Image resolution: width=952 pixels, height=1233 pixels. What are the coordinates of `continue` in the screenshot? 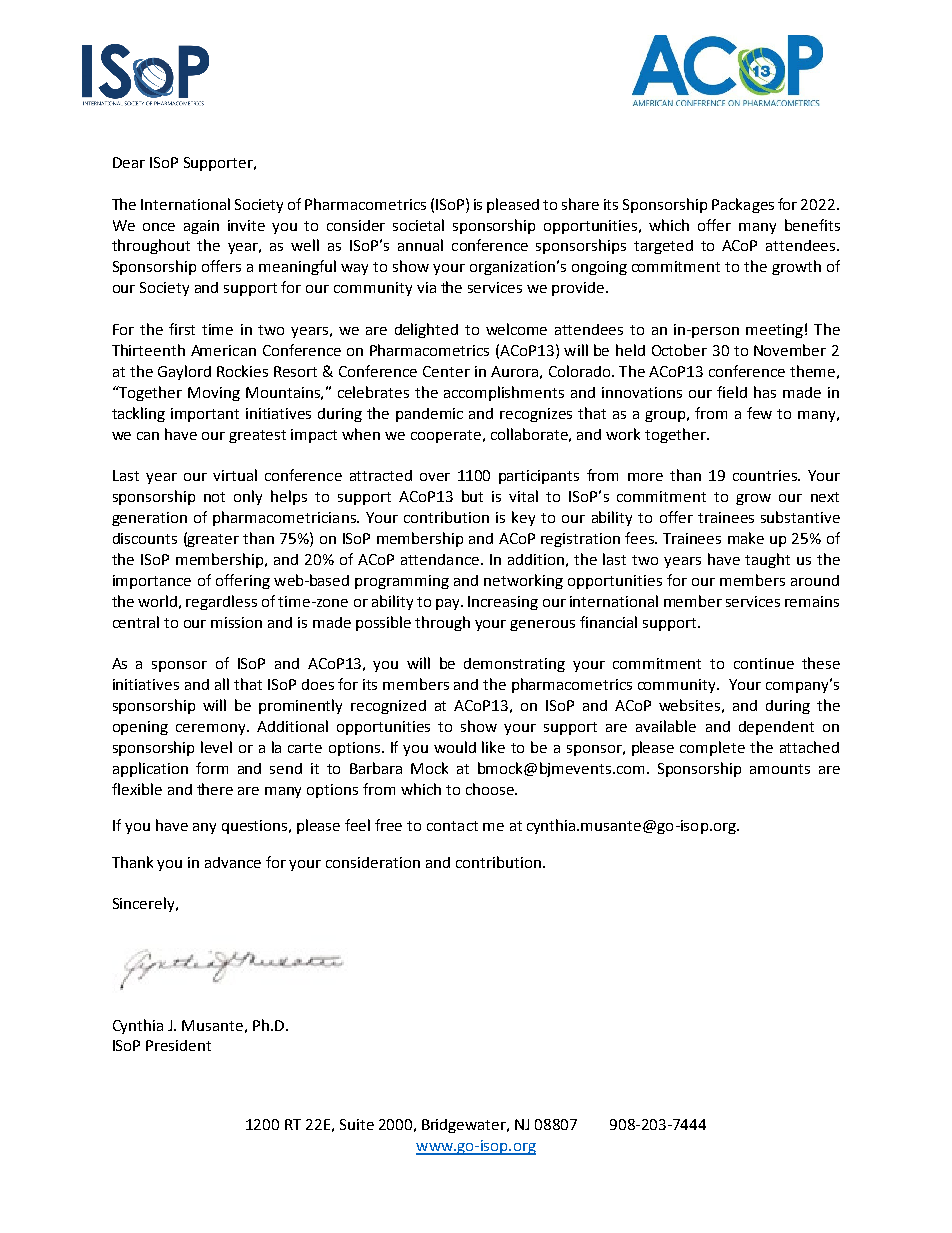 It's located at (764, 663).
